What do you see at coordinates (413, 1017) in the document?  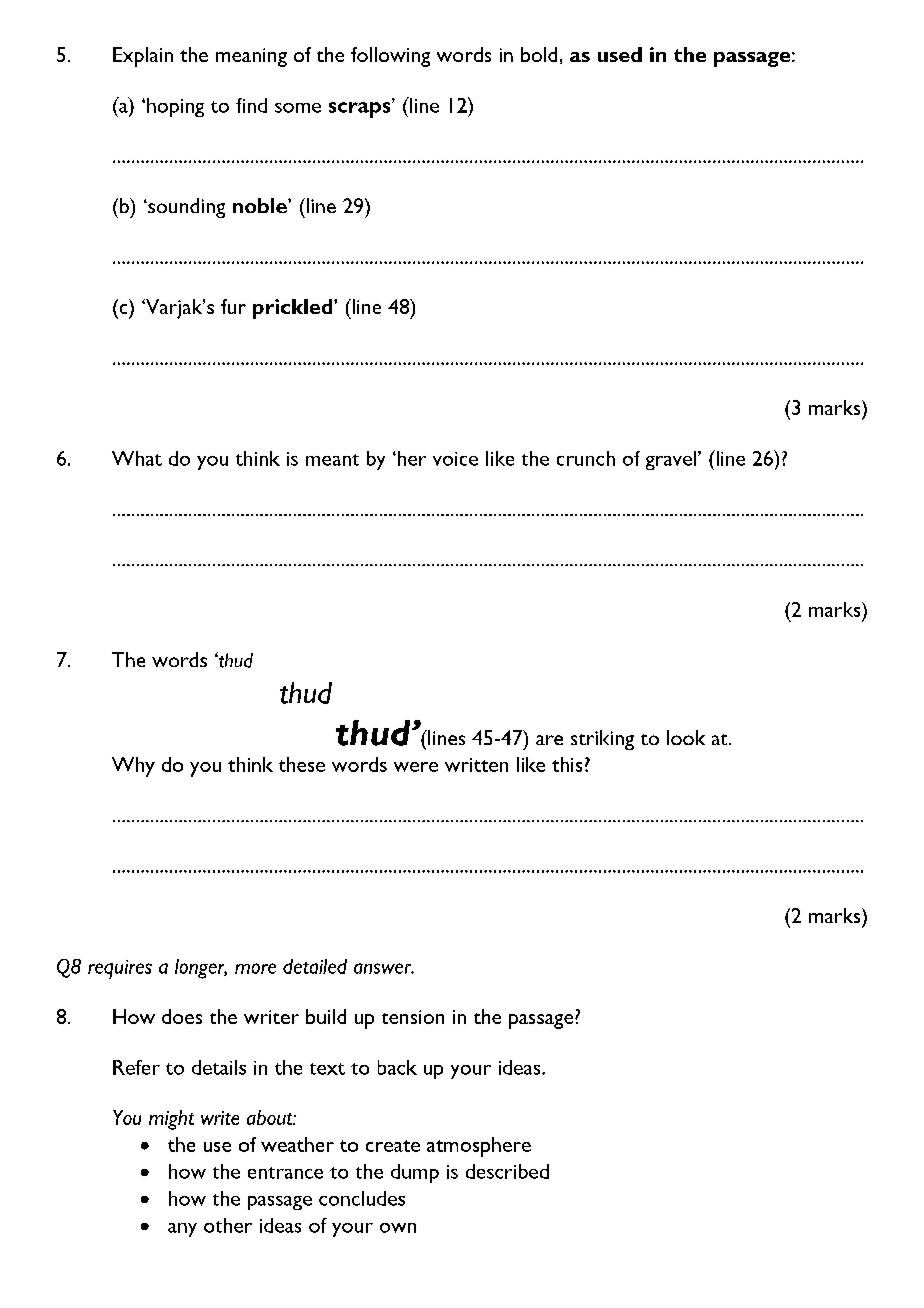 I see `tension` at bounding box center [413, 1017].
